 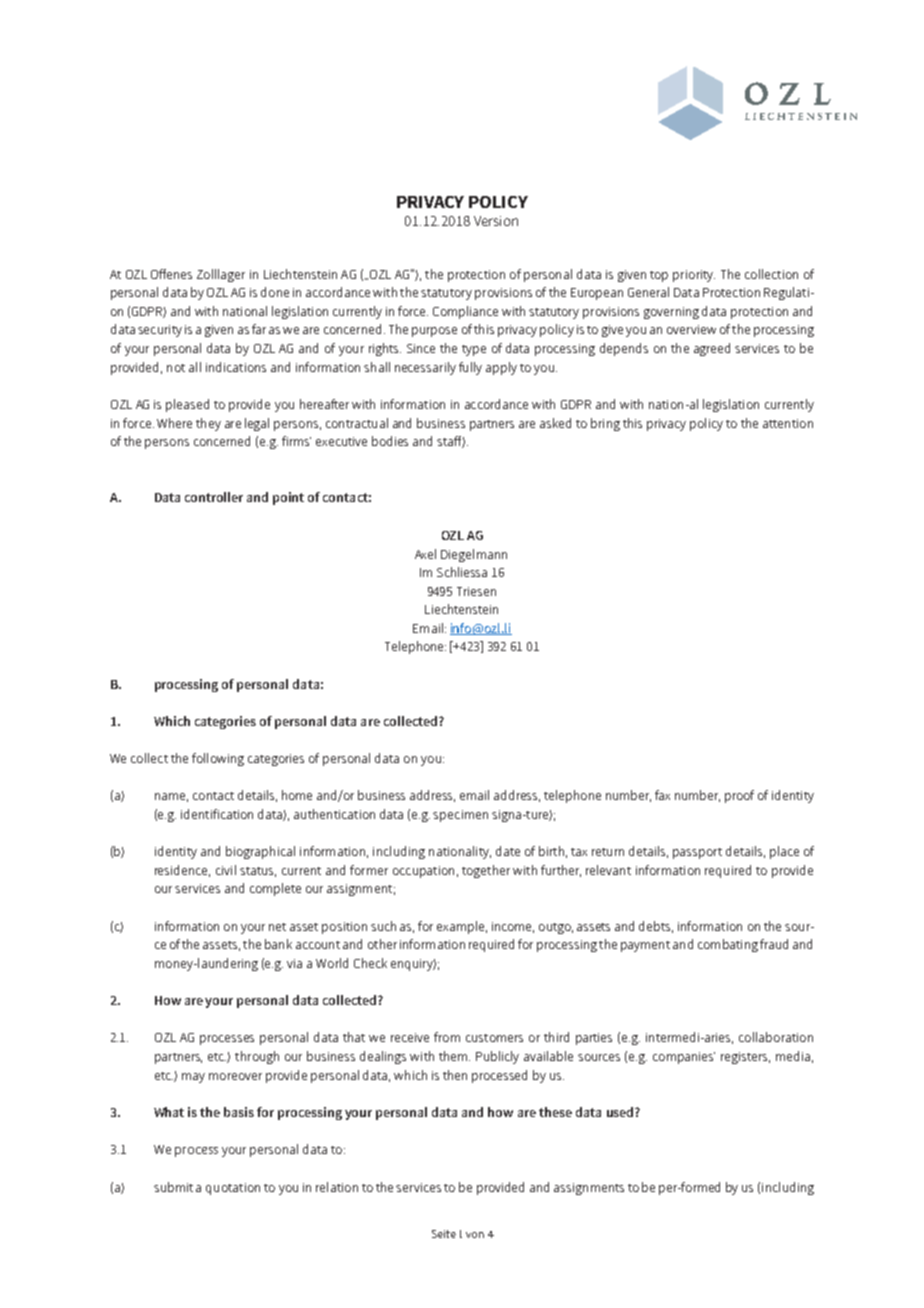 I want to click on proof, so click(x=739, y=796).
